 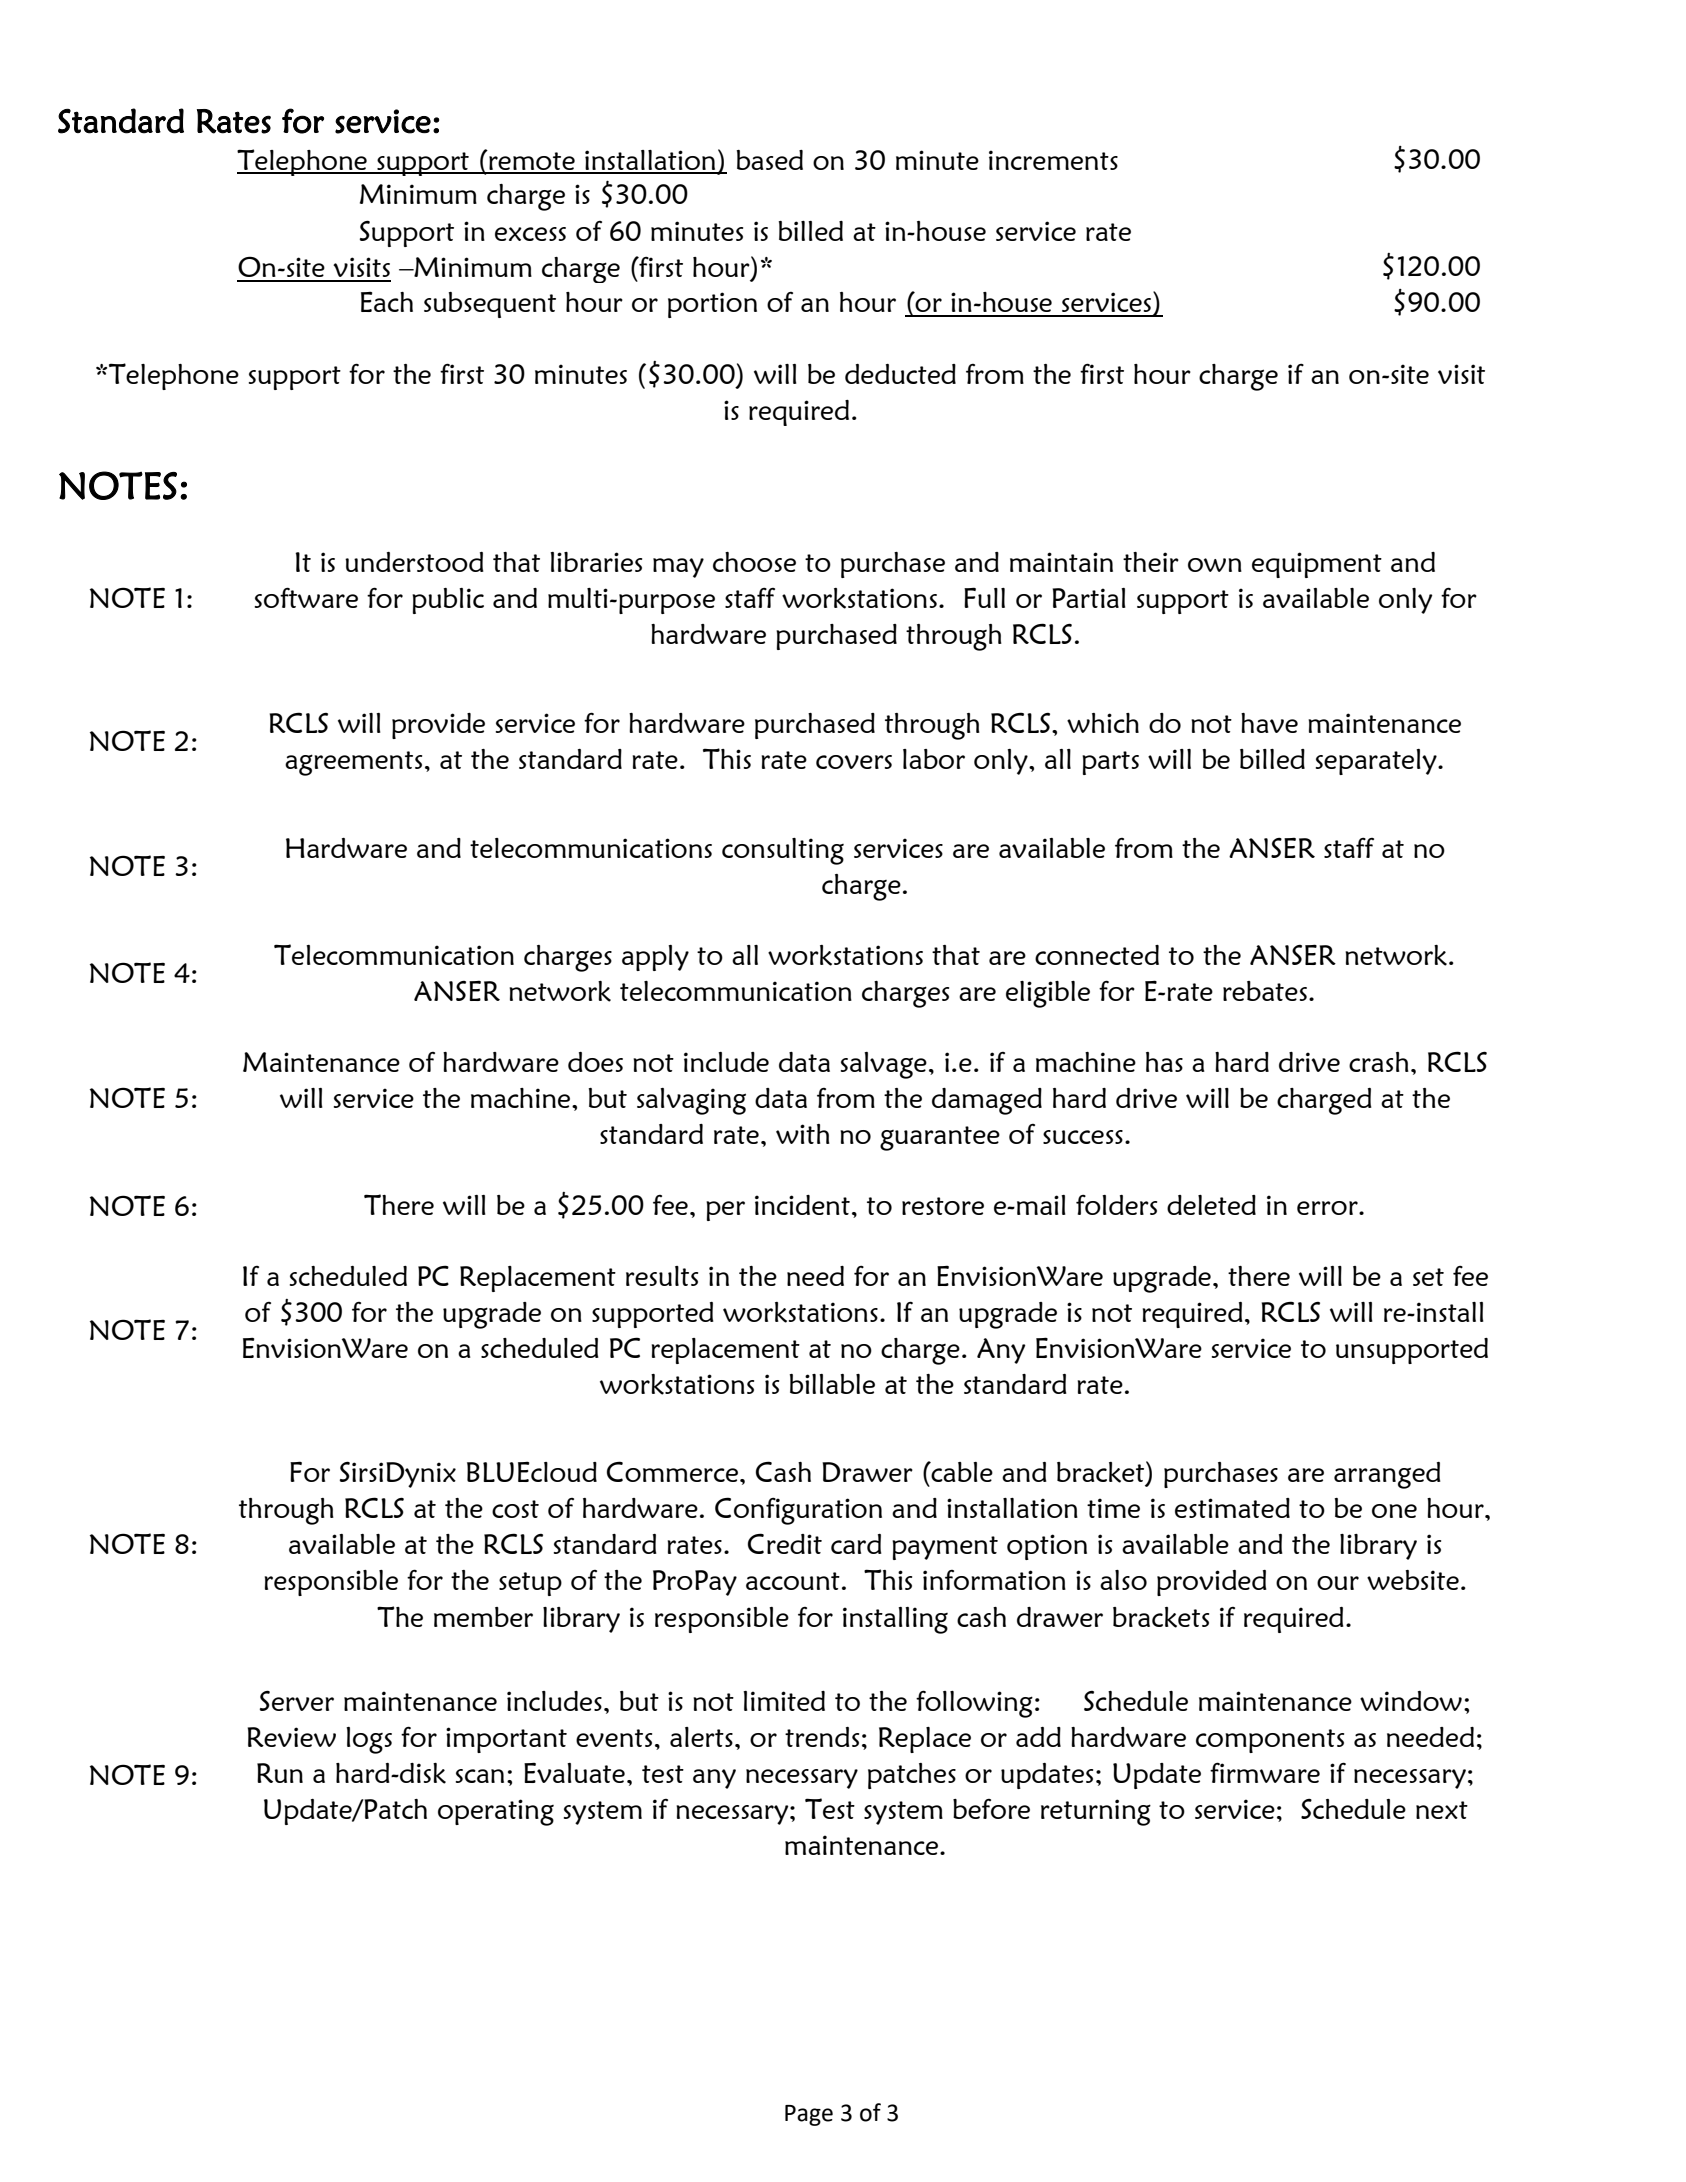 I want to click on does, so click(x=595, y=1062).
